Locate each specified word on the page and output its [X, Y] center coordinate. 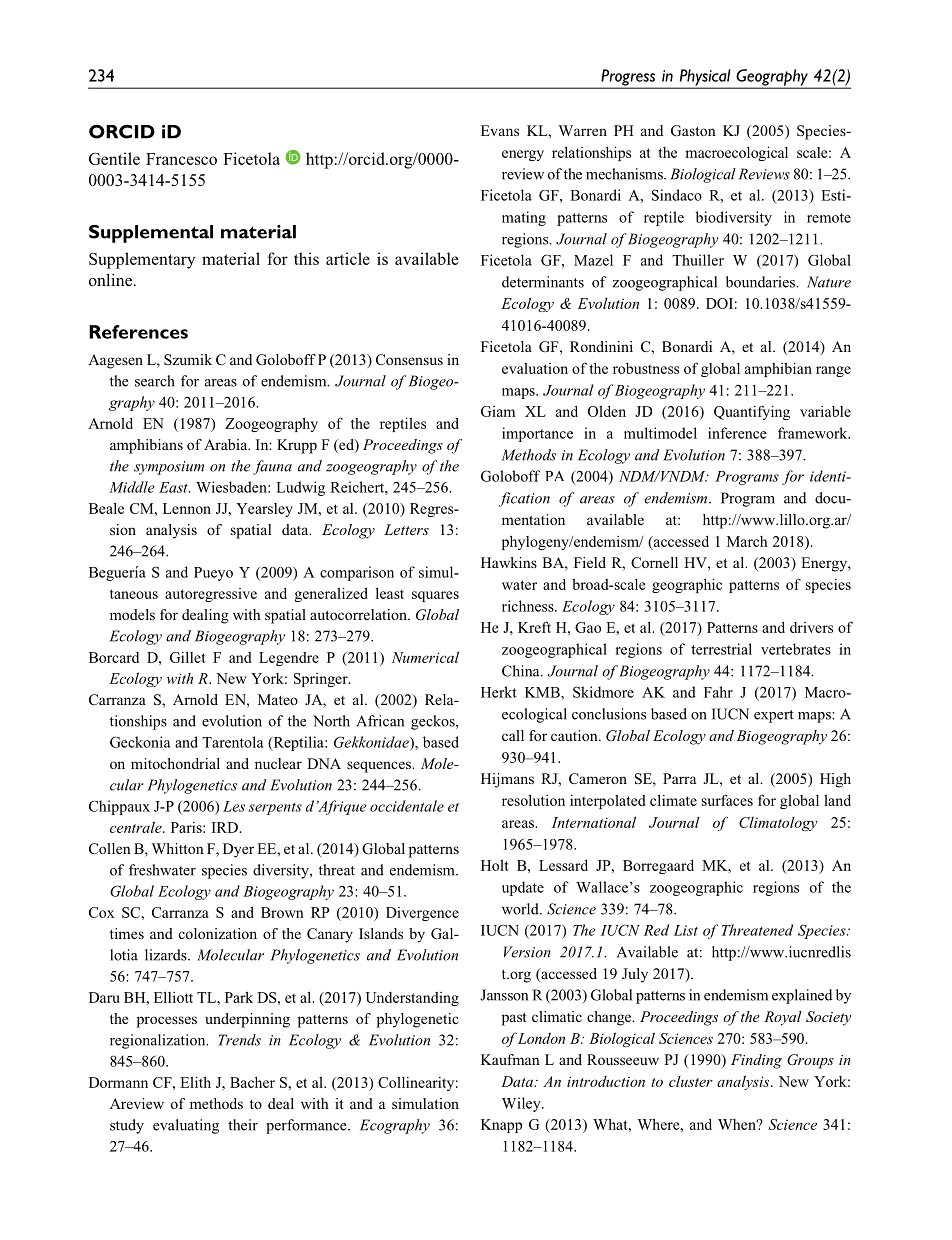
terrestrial [721, 649]
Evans [500, 130]
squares [435, 596]
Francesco [181, 159]
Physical [705, 78]
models [132, 614]
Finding [756, 1061]
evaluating [186, 1126]
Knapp [501, 1126]
